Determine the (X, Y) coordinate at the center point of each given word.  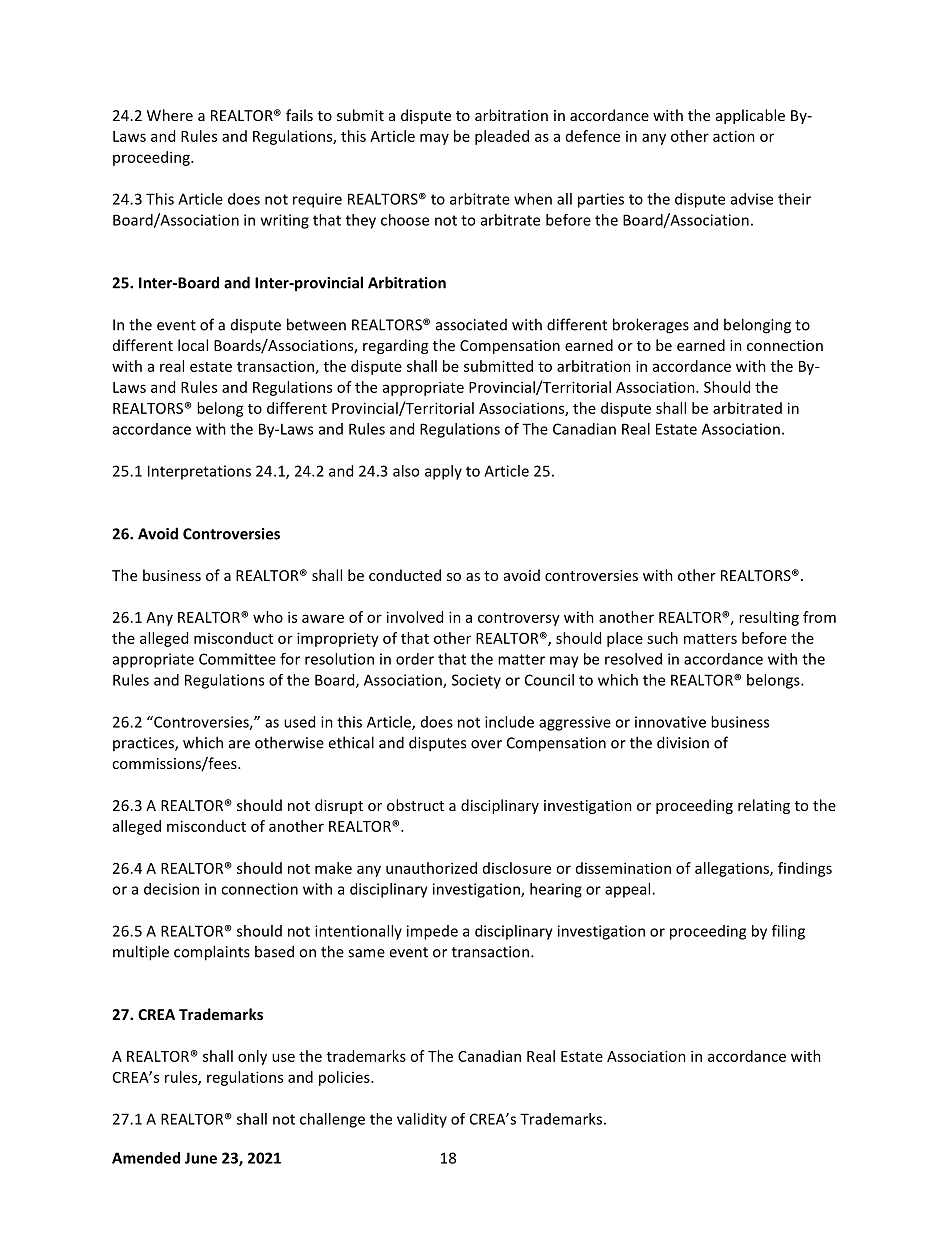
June (201, 1158)
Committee (237, 659)
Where (170, 115)
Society (476, 681)
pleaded (502, 137)
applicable (750, 116)
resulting (769, 618)
